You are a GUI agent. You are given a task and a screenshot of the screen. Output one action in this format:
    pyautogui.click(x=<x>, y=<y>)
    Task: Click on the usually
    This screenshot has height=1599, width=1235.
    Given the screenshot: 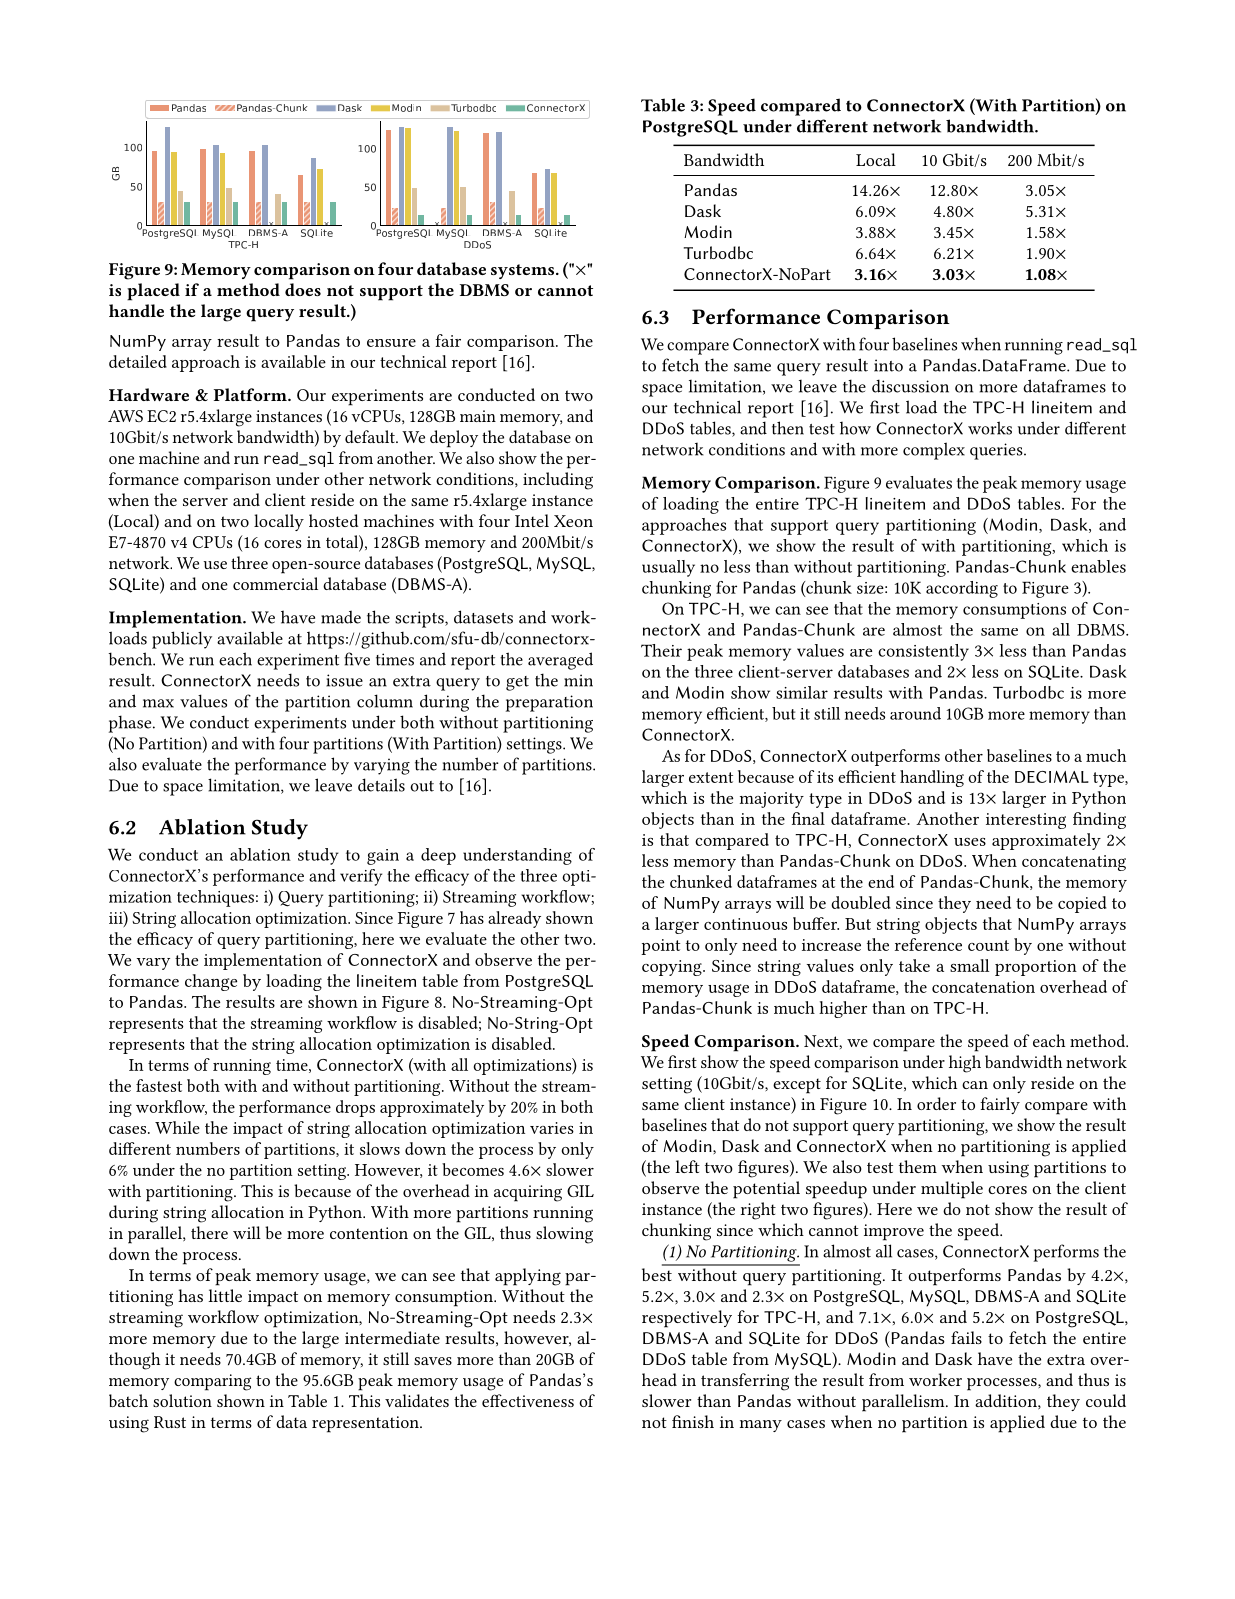 What is the action you would take?
    pyautogui.click(x=668, y=568)
